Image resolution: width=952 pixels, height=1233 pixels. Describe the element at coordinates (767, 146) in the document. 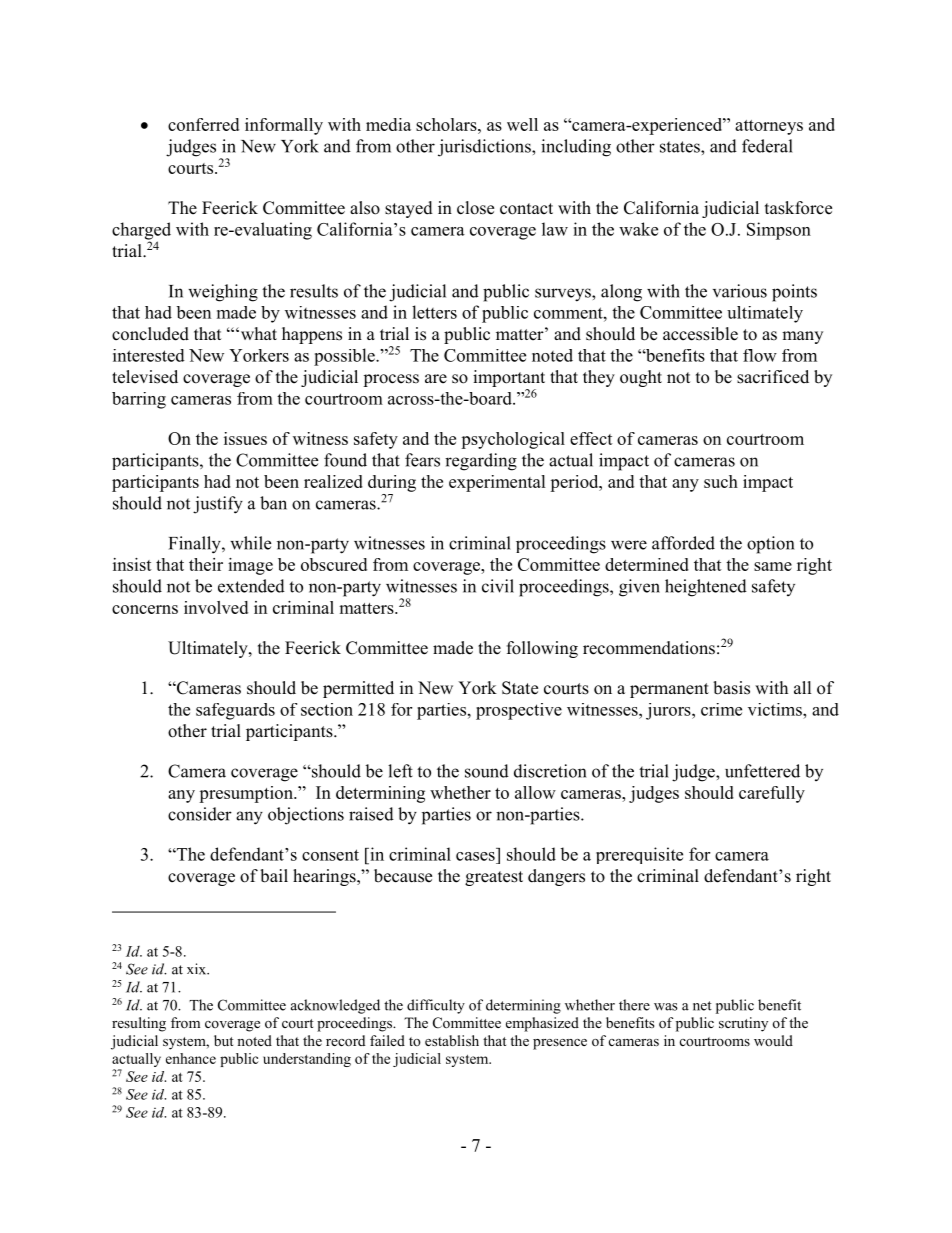

I see `federal` at that location.
